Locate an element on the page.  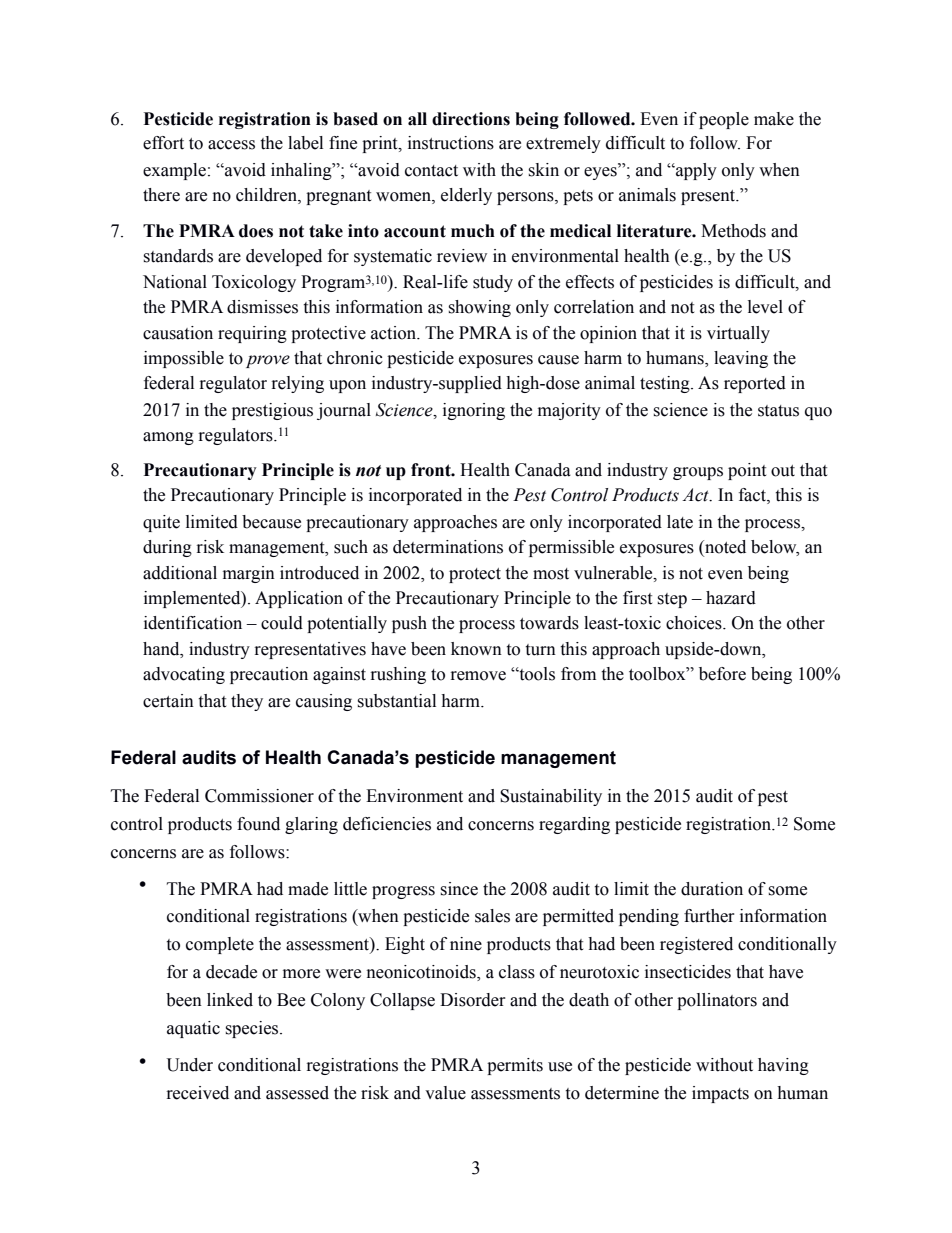
impacts is located at coordinates (720, 1094).
